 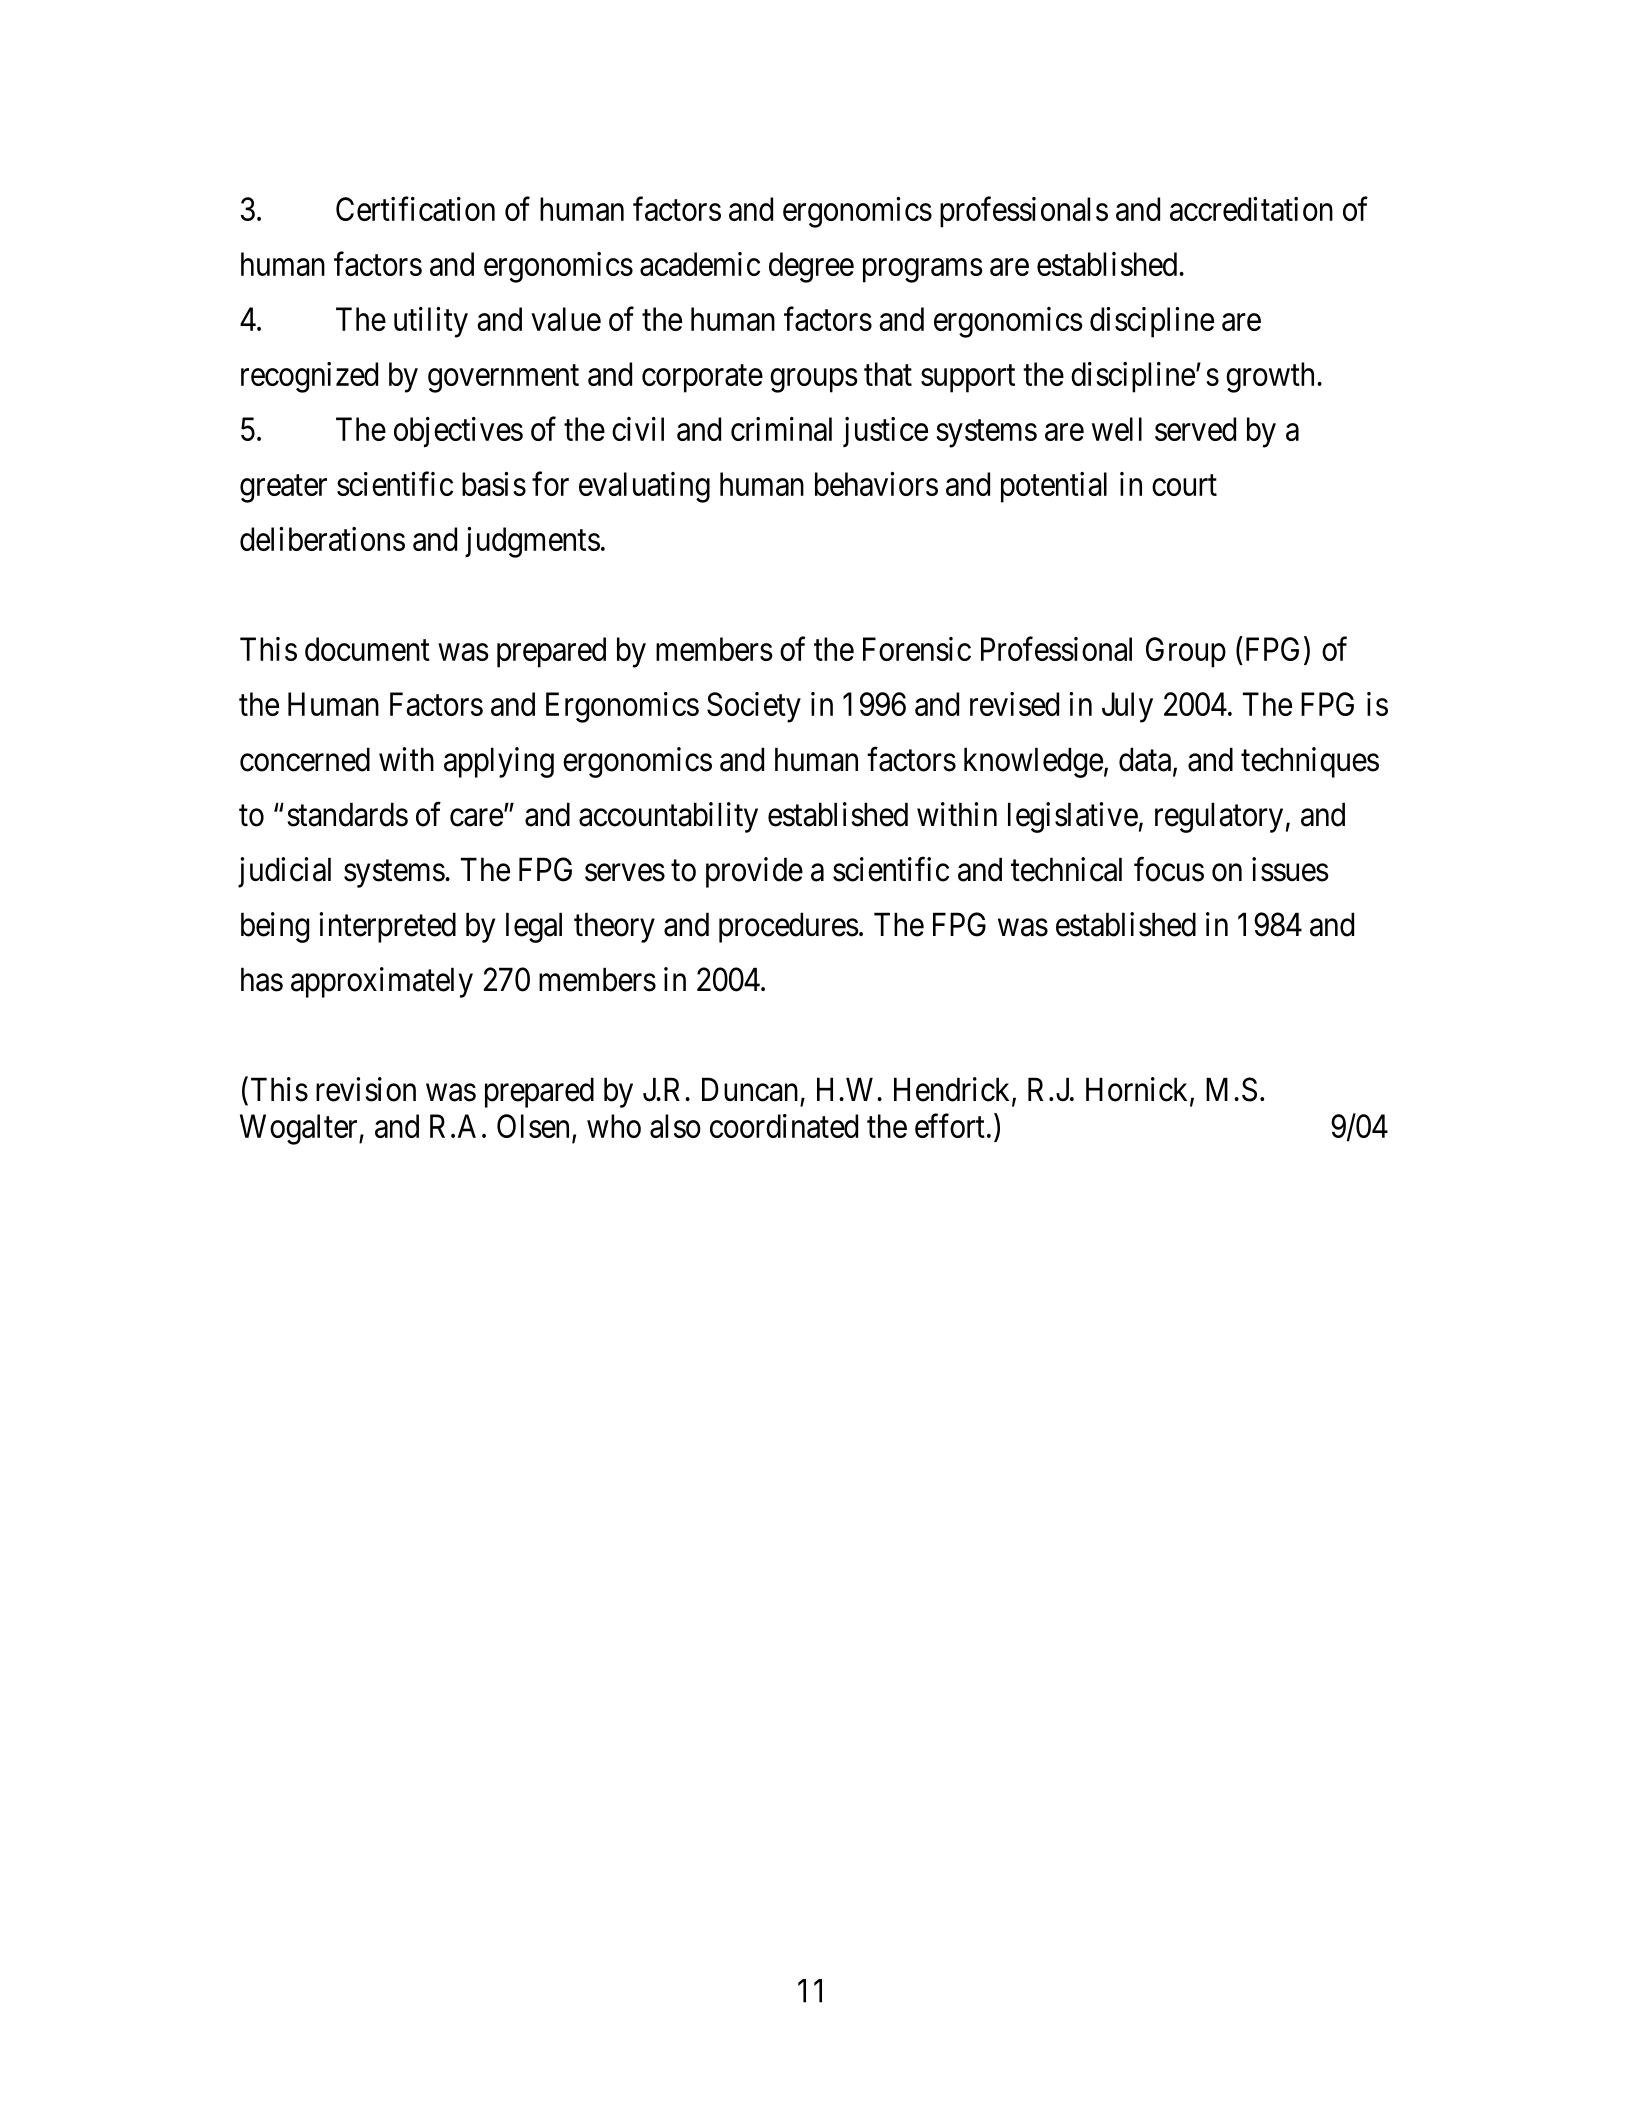 What do you see at coordinates (1184, 485) in the screenshot?
I see `court` at bounding box center [1184, 485].
